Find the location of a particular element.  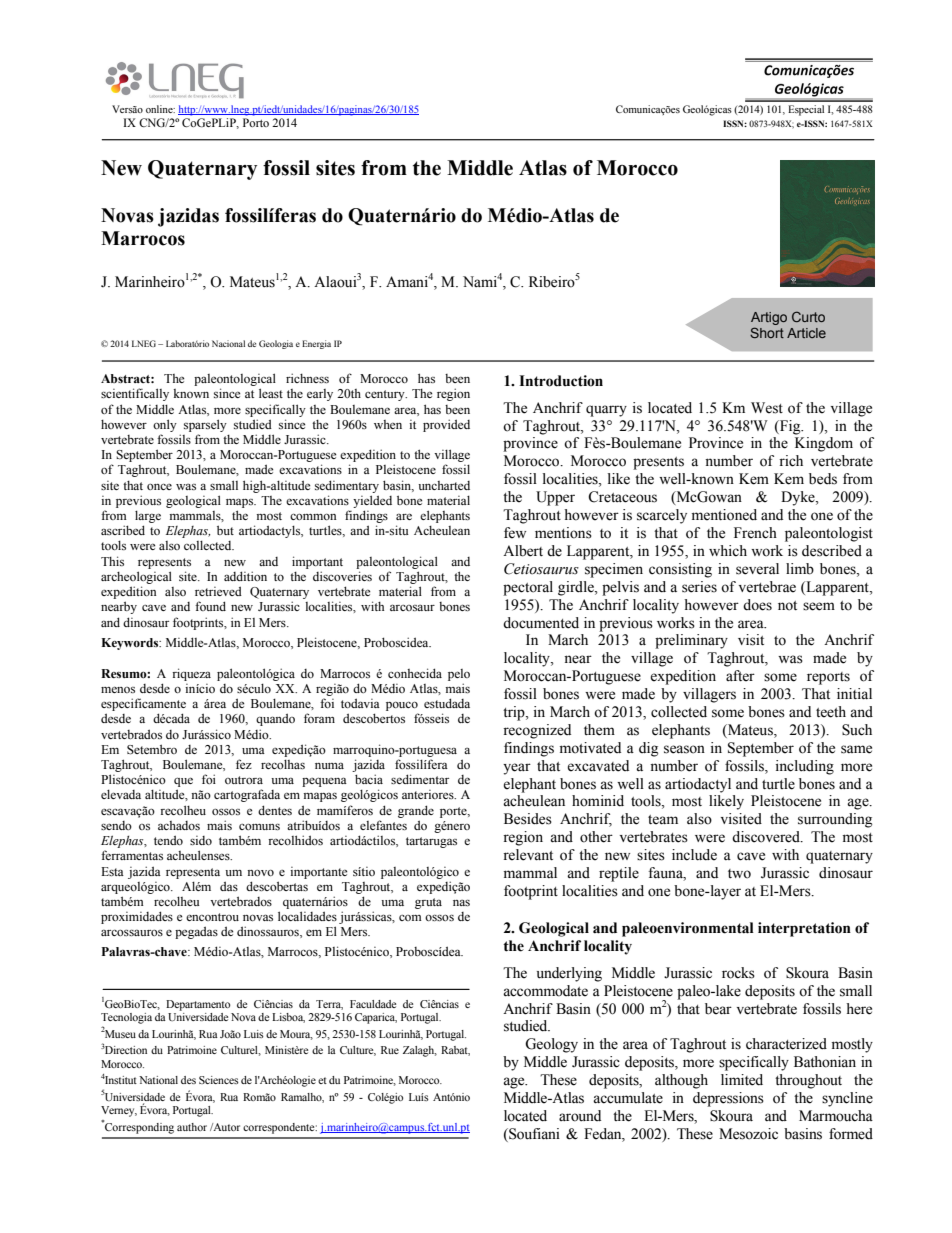

Especial is located at coordinates (806, 110).
